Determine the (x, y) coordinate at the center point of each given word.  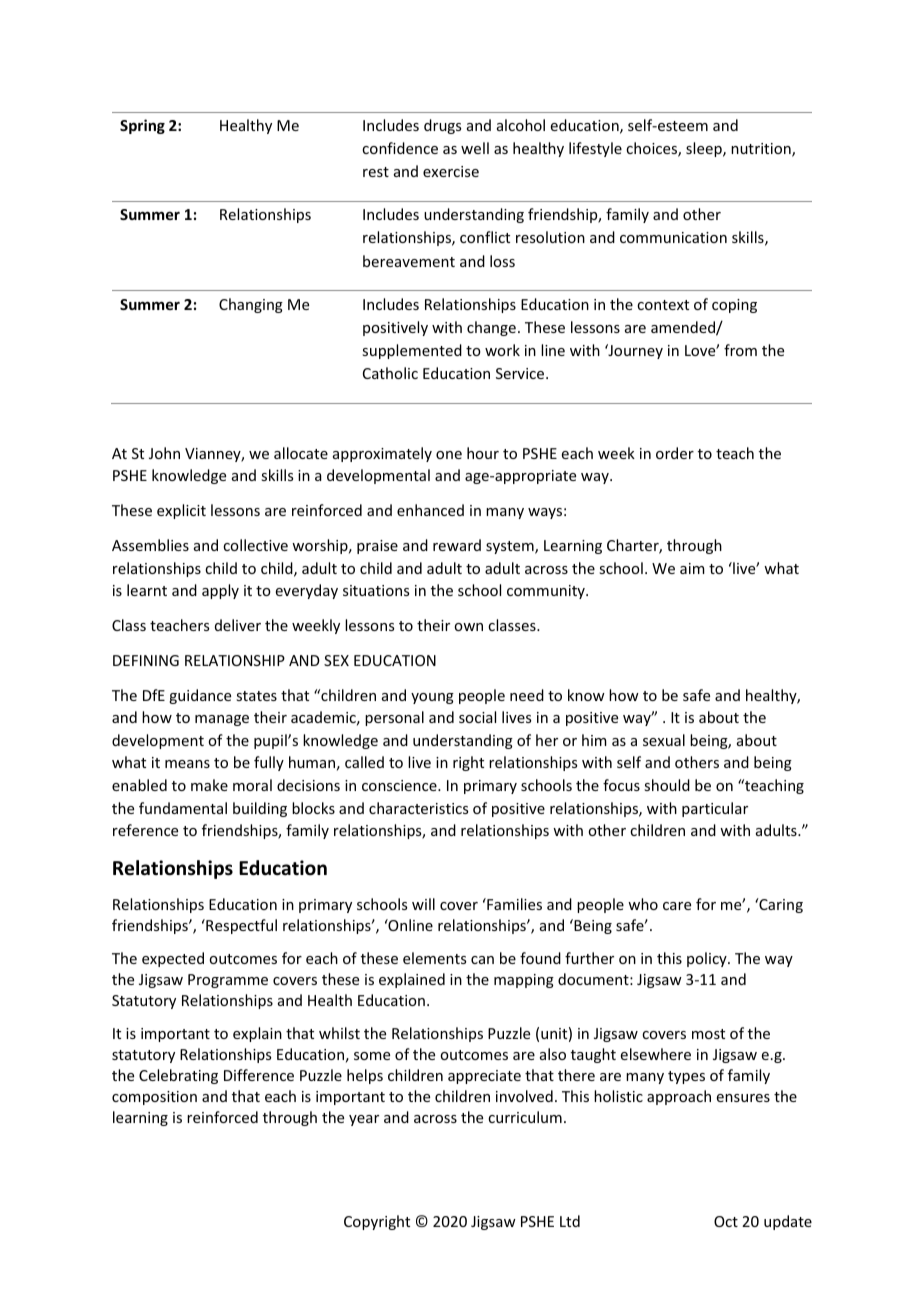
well (475, 148)
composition (154, 1098)
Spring (142, 126)
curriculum (525, 1117)
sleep (705, 149)
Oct (726, 1221)
